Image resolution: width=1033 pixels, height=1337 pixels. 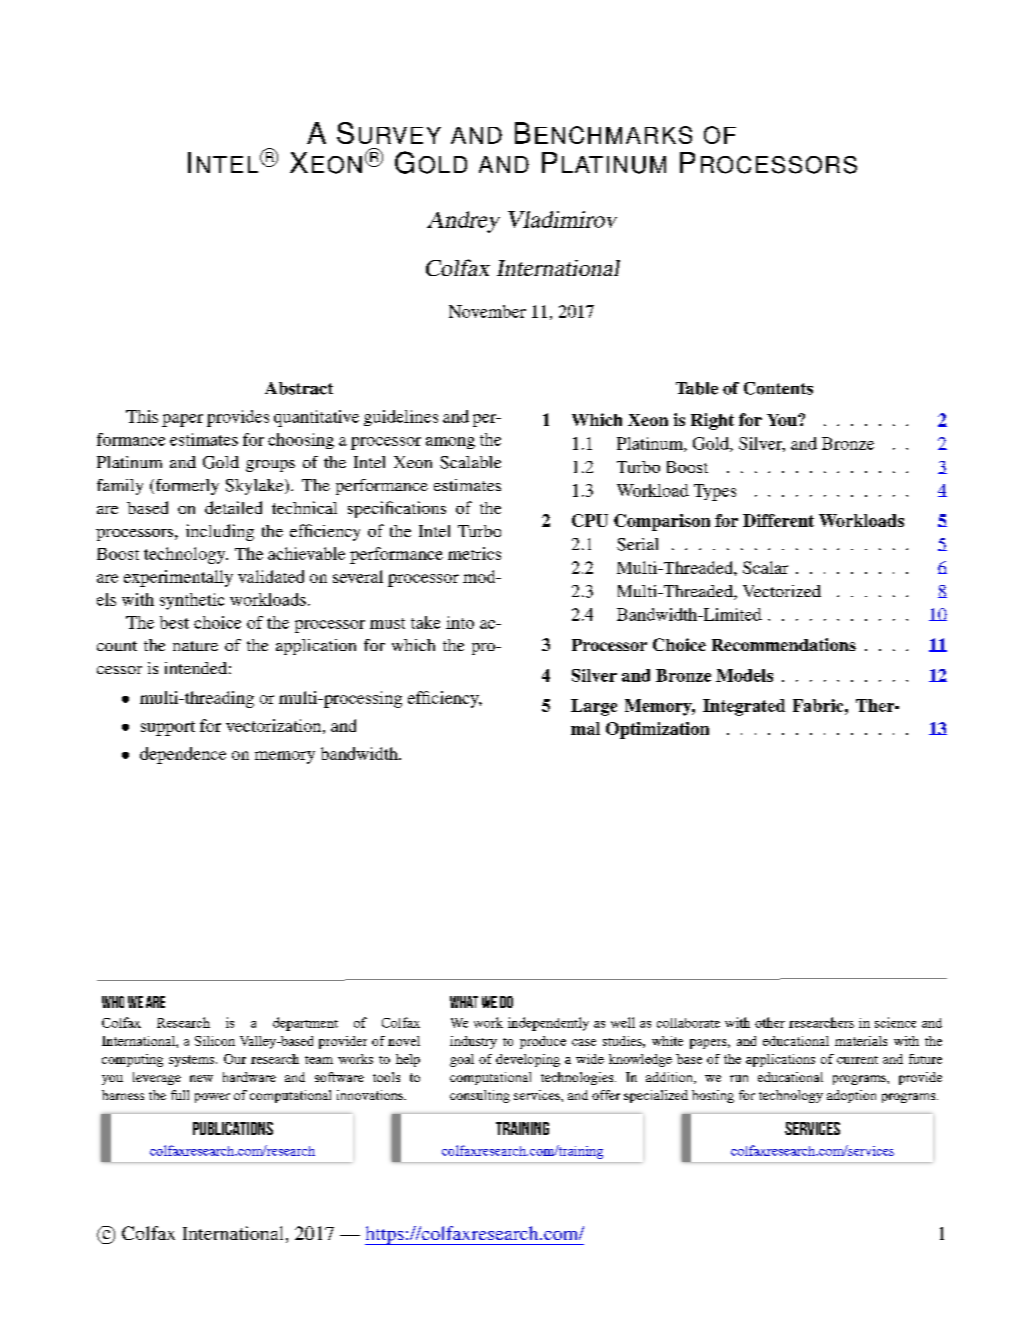 I want to click on November, so click(x=487, y=311).
